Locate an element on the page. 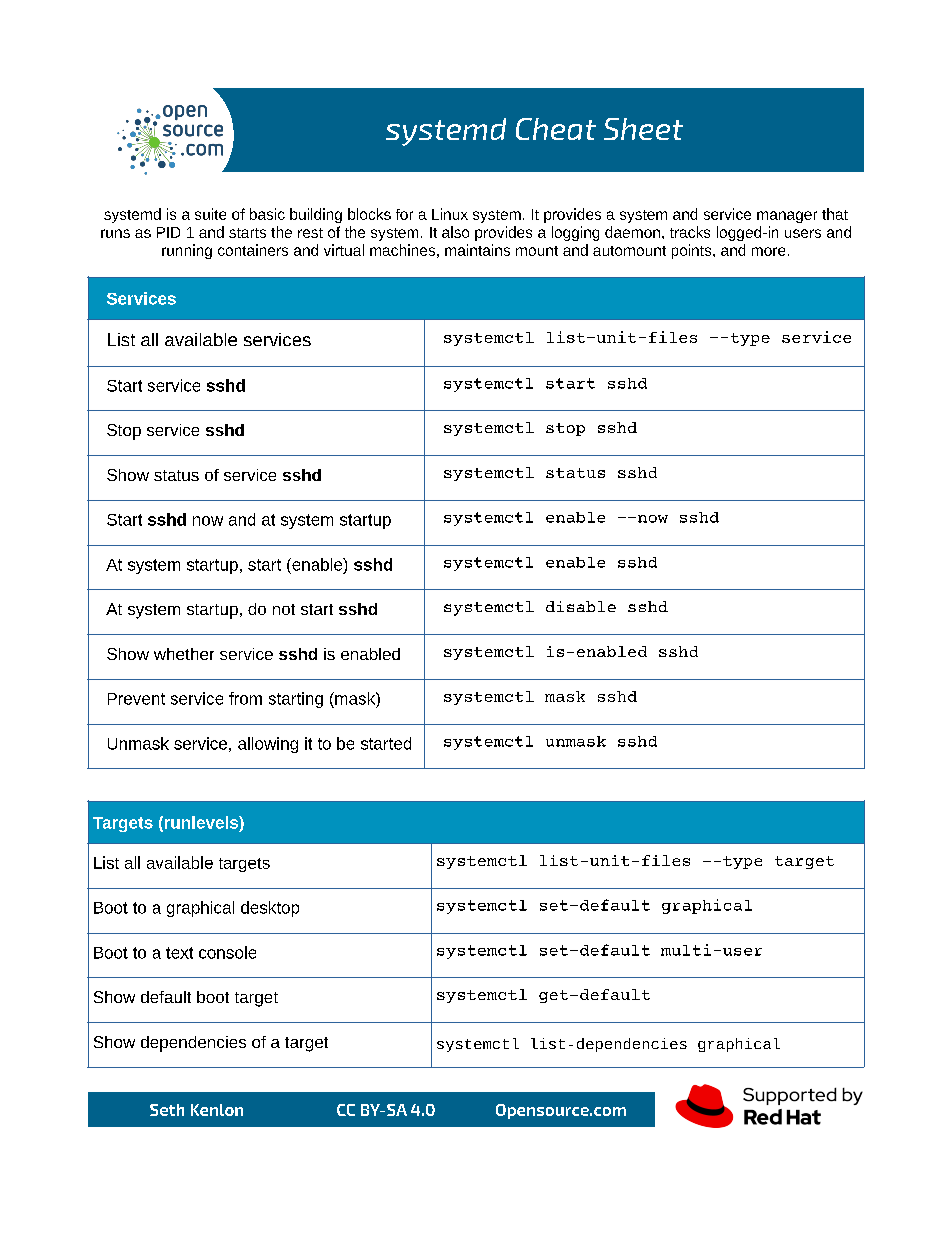 This page has height=1233, width=952. console is located at coordinates (227, 952).
